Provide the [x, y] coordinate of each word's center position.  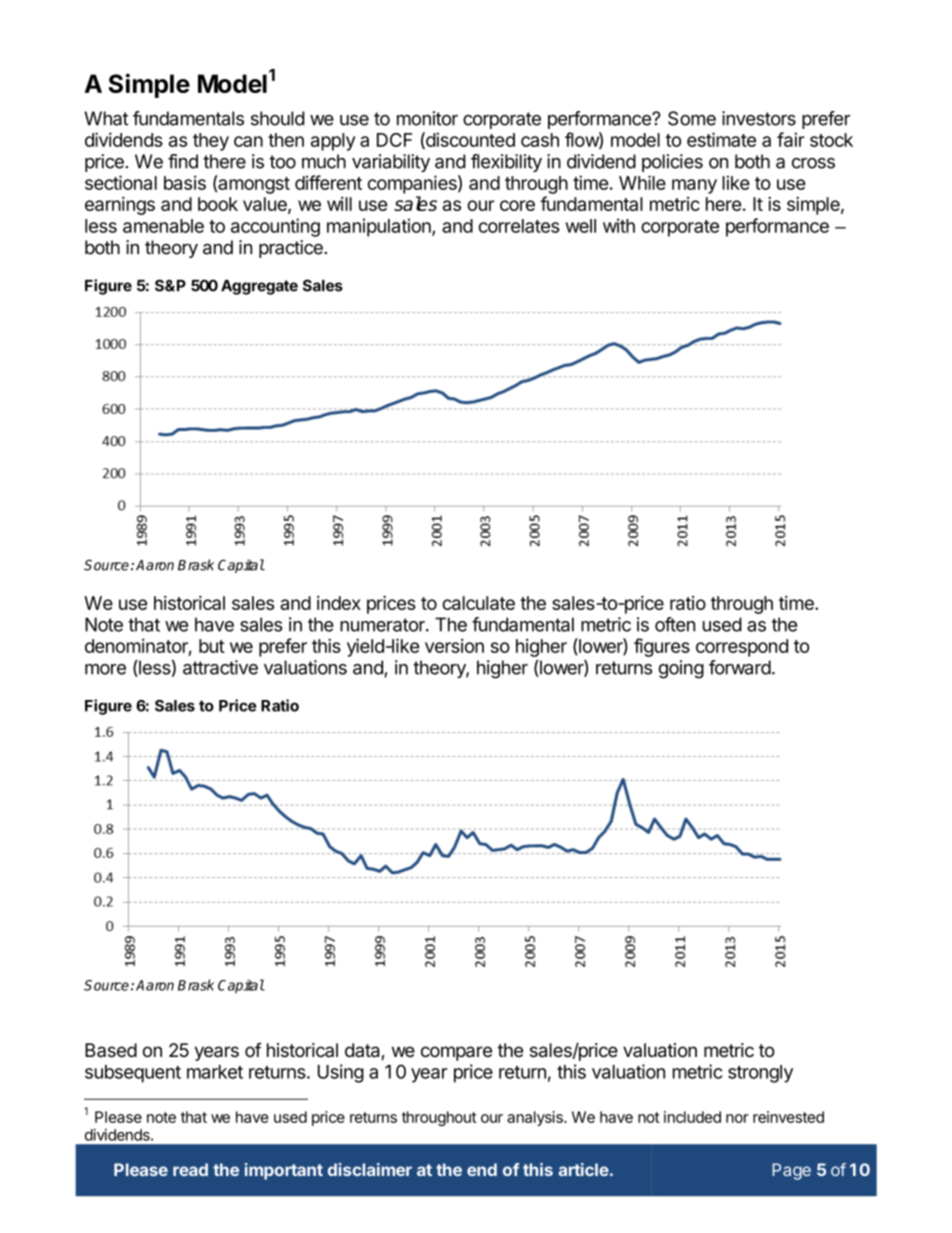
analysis [536, 1118]
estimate [721, 139]
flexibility [506, 163]
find [183, 161]
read [190, 1169]
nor [737, 1118]
